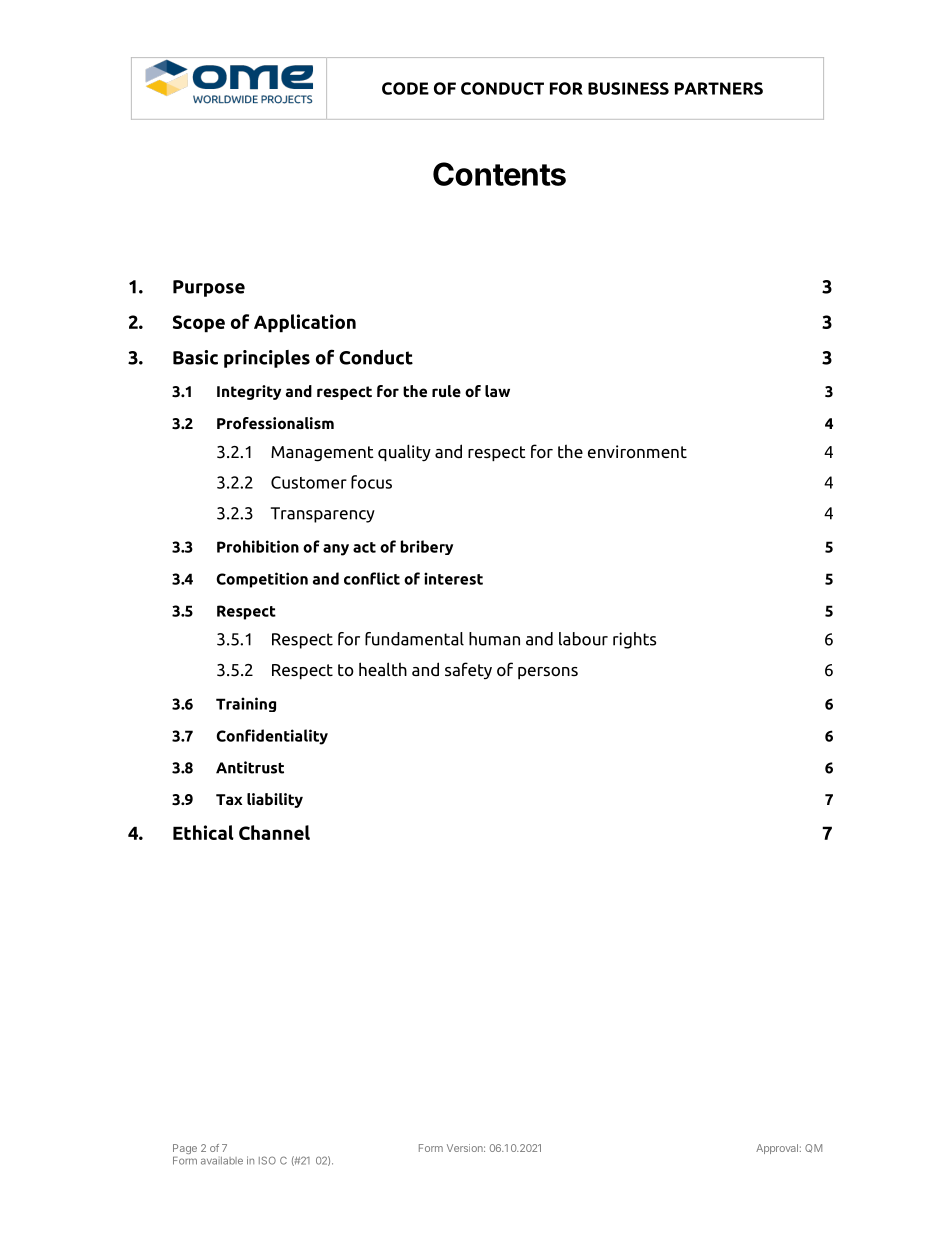 Image resolution: width=952 pixels, height=1233 pixels. What do you see at coordinates (499, 174) in the screenshot?
I see `Contents` at bounding box center [499, 174].
